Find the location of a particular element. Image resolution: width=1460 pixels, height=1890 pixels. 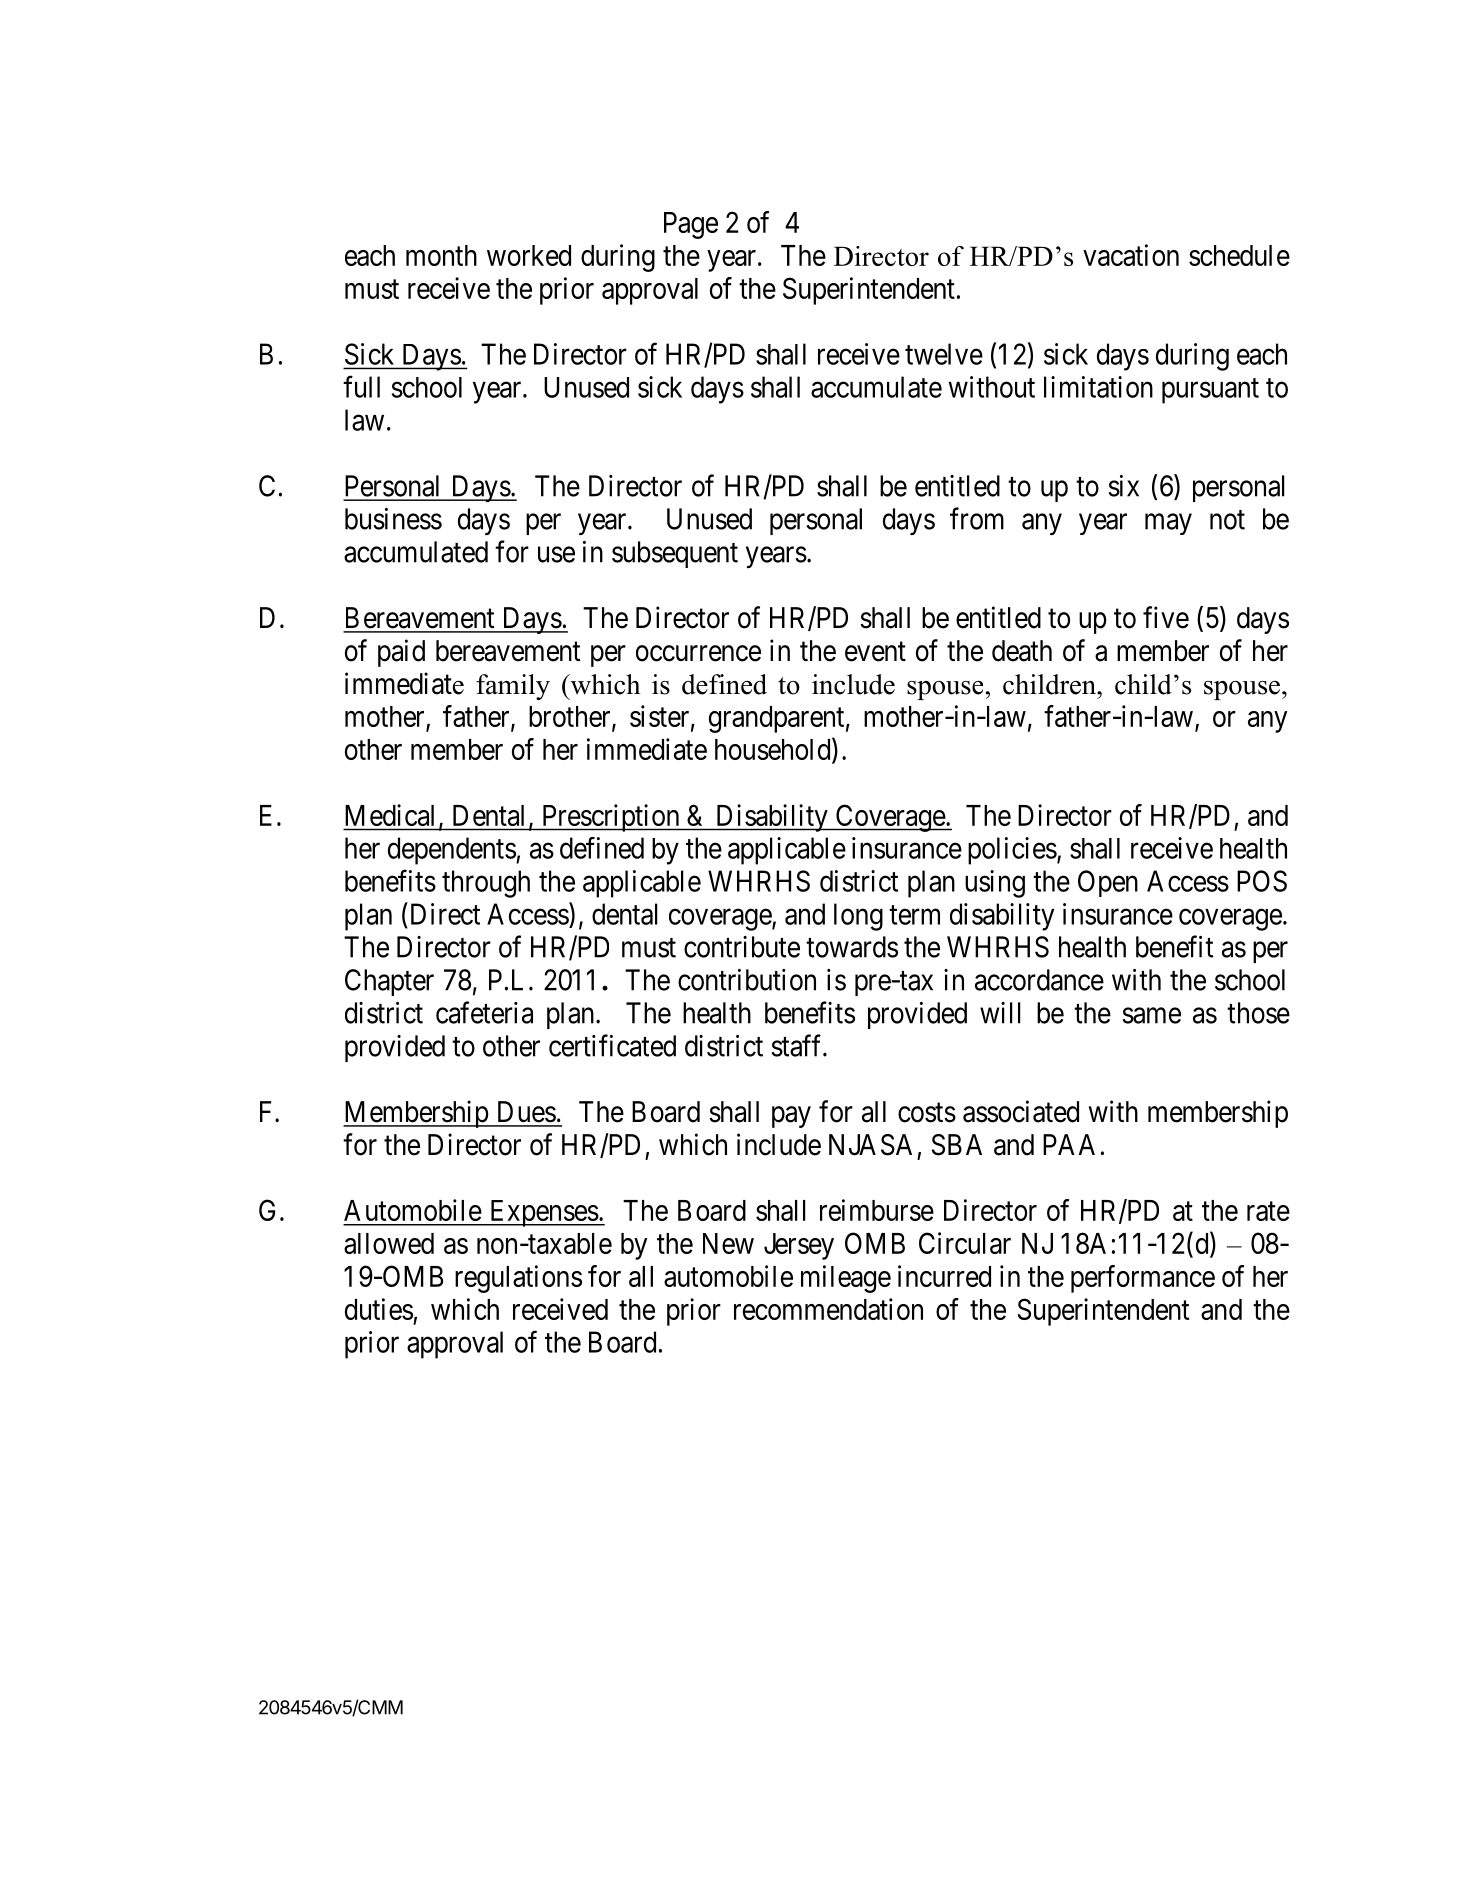

same is located at coordinates (1152, 1016).
